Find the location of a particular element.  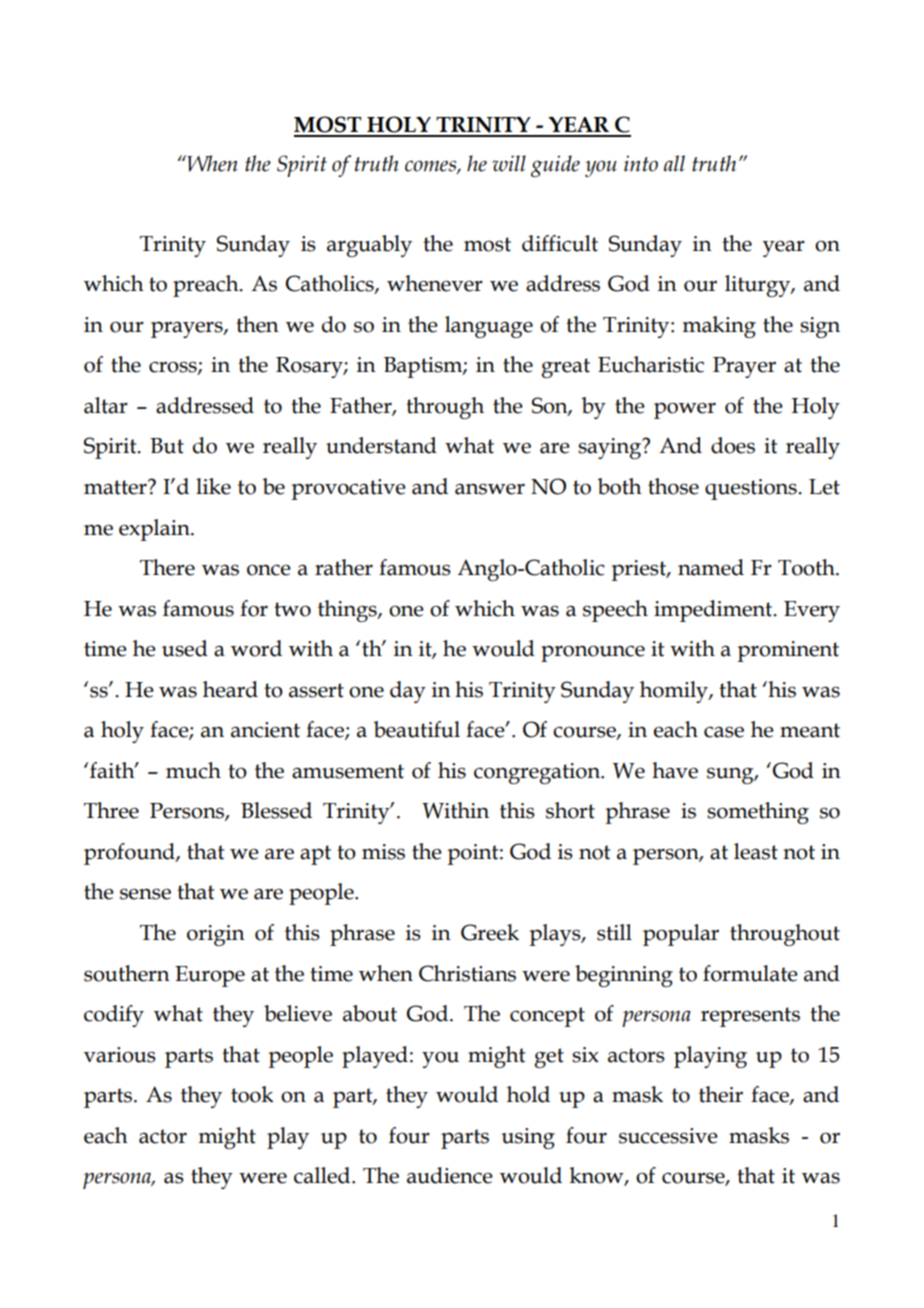

answer is located at coordinates (490, 489).
